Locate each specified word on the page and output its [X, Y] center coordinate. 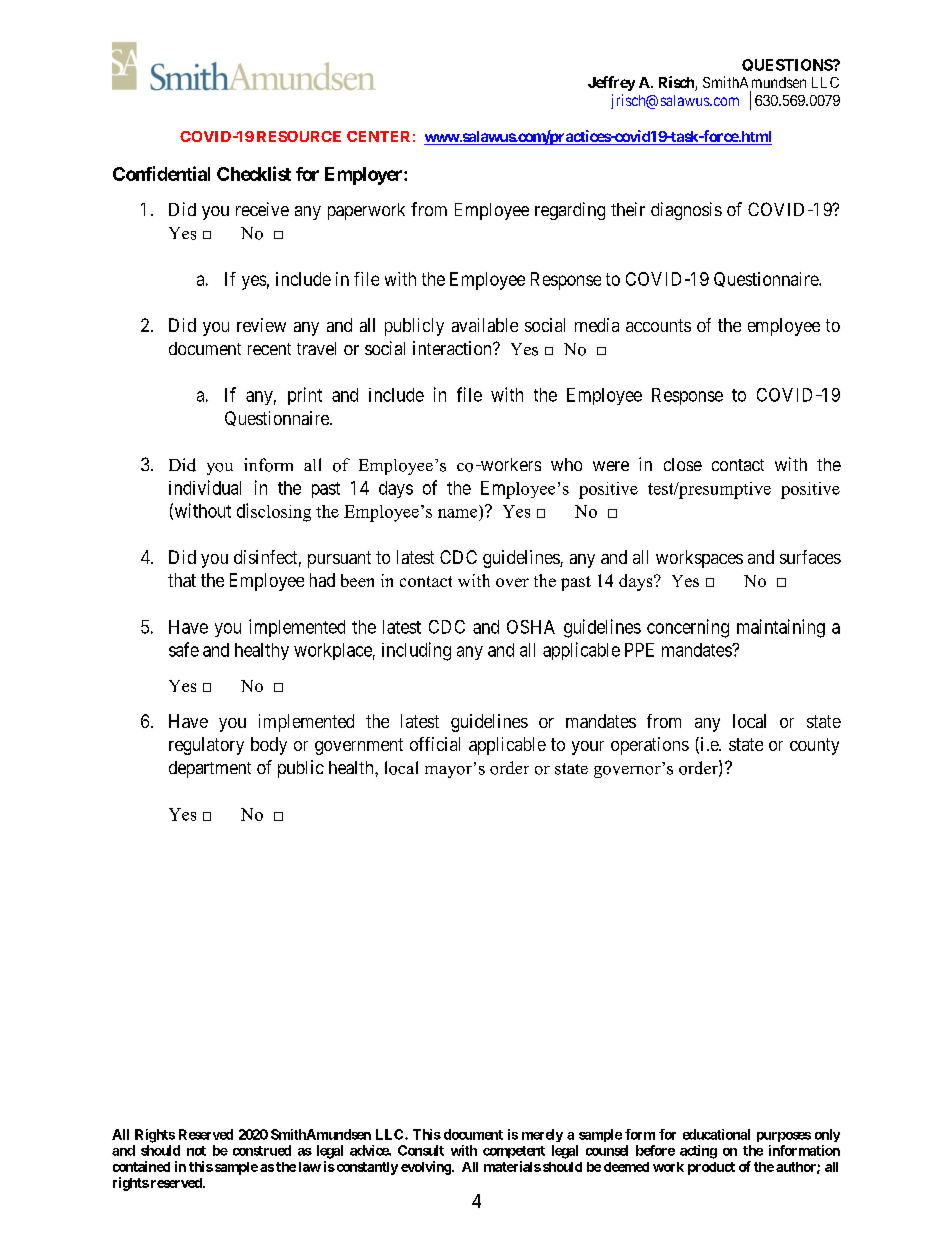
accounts [658, 325]
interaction [453, 348]
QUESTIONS [788, 65]
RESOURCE [299, 136]
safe [184, 649]
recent [269, 349]
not [196, 1151]
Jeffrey [611, 83]
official [435, 744]
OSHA [531, 627]
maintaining [781, 628]
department [210, 769]
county [814, 746]
